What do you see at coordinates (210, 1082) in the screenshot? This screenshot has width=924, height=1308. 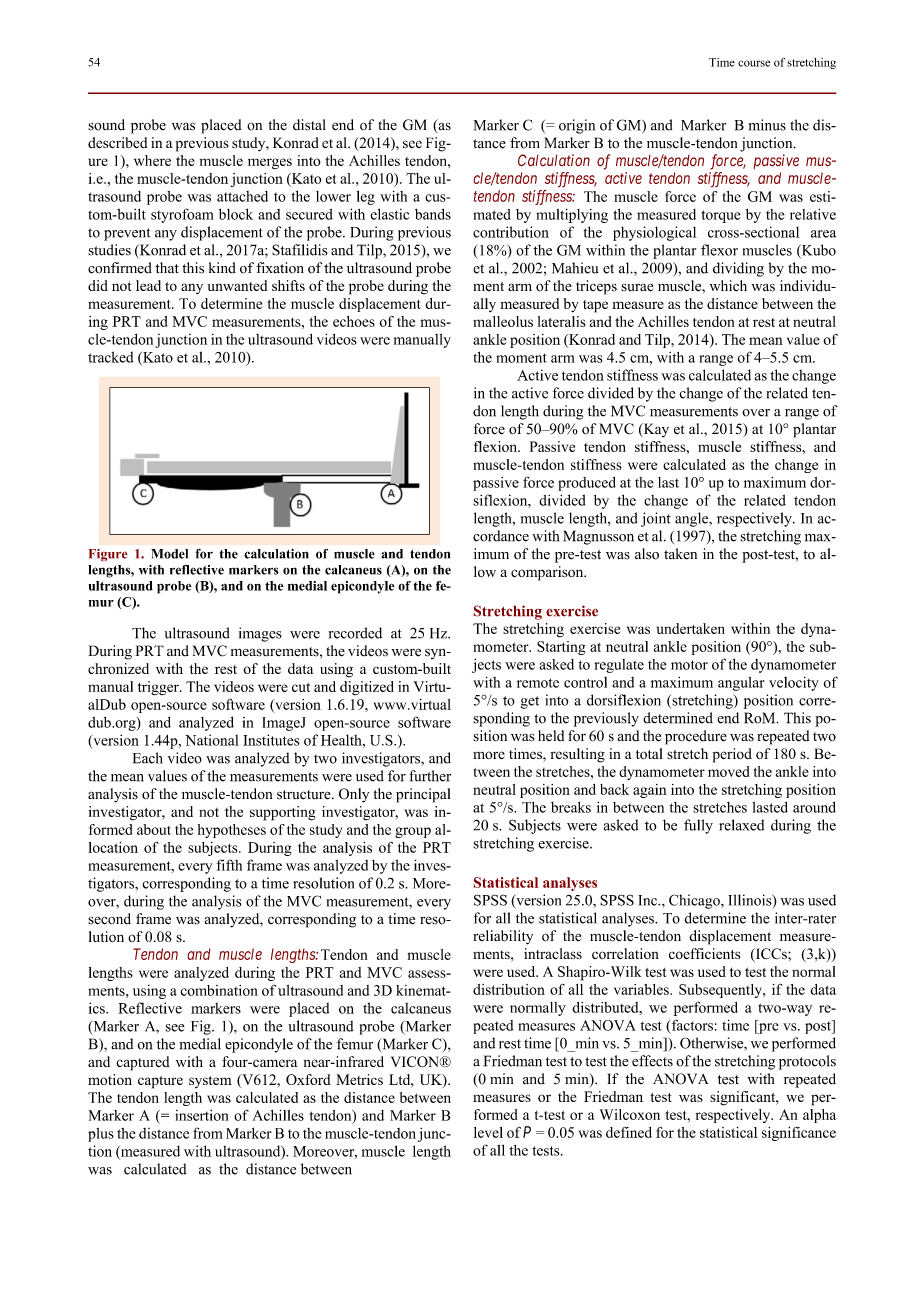 I see `system` at bounding box center [210, 1082].
